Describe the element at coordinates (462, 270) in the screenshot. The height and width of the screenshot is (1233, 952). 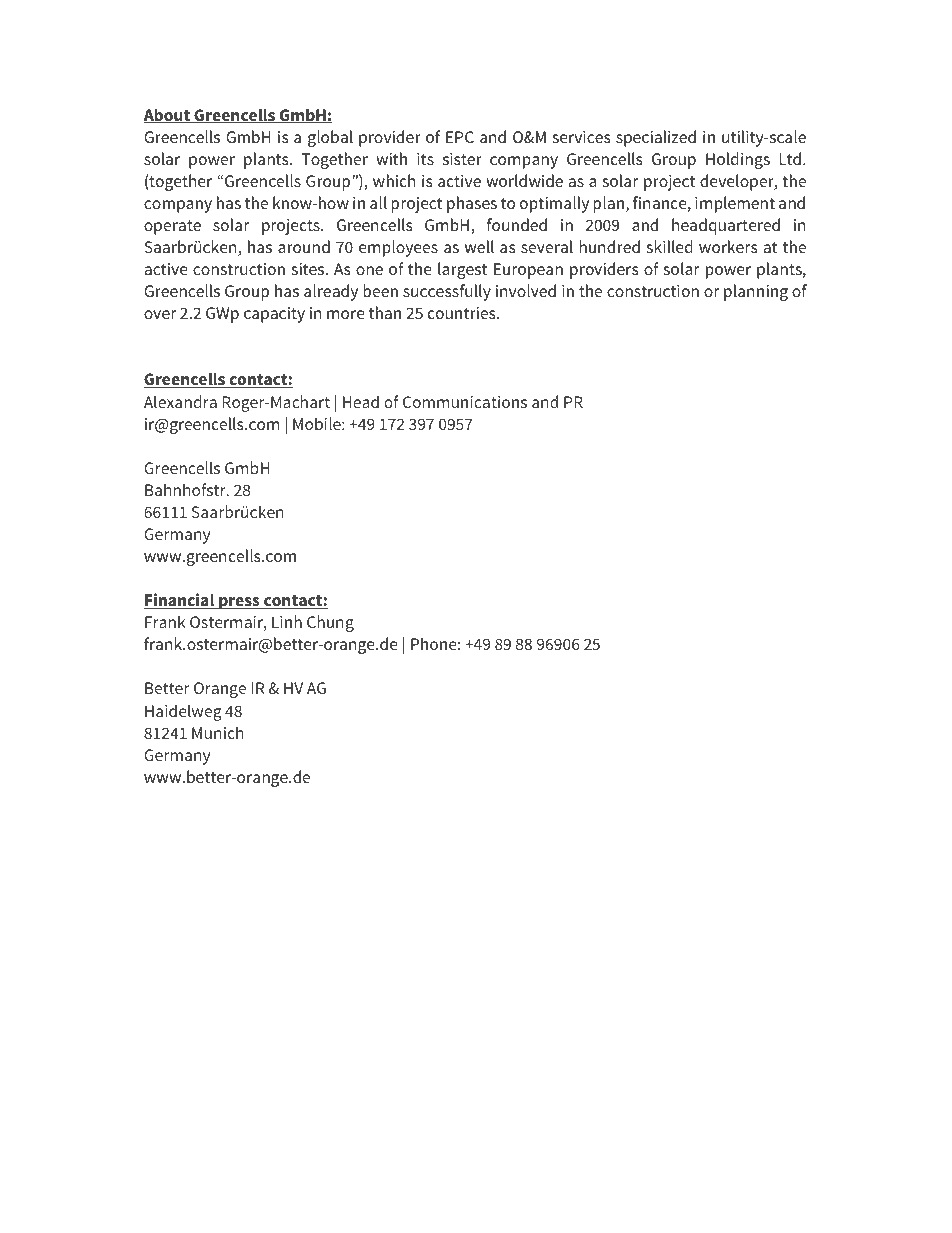
I see `largest` at that location.
